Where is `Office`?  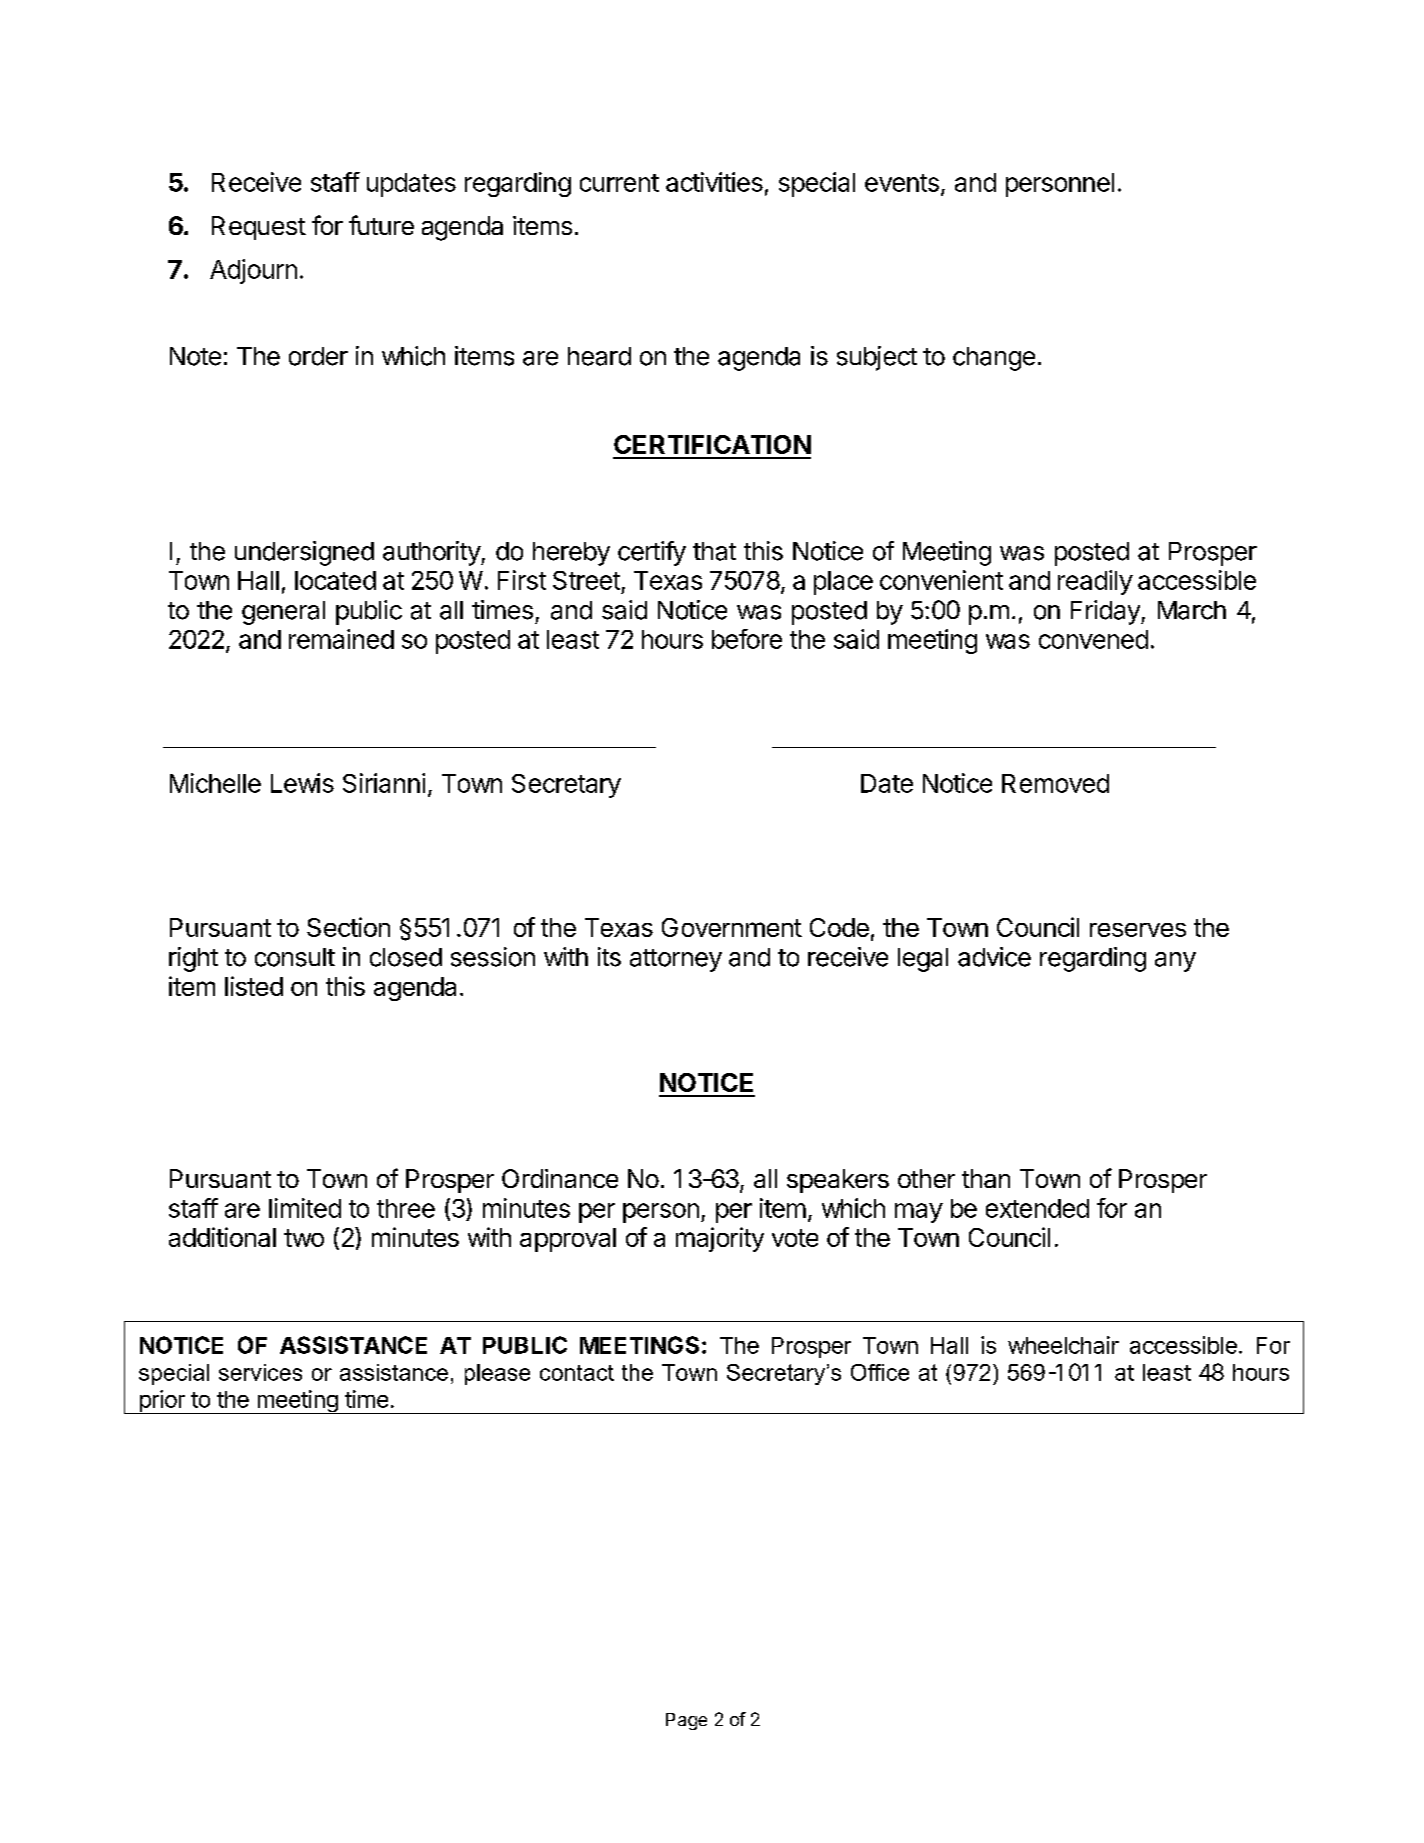 Office is located at coordinates (880, 1372).
